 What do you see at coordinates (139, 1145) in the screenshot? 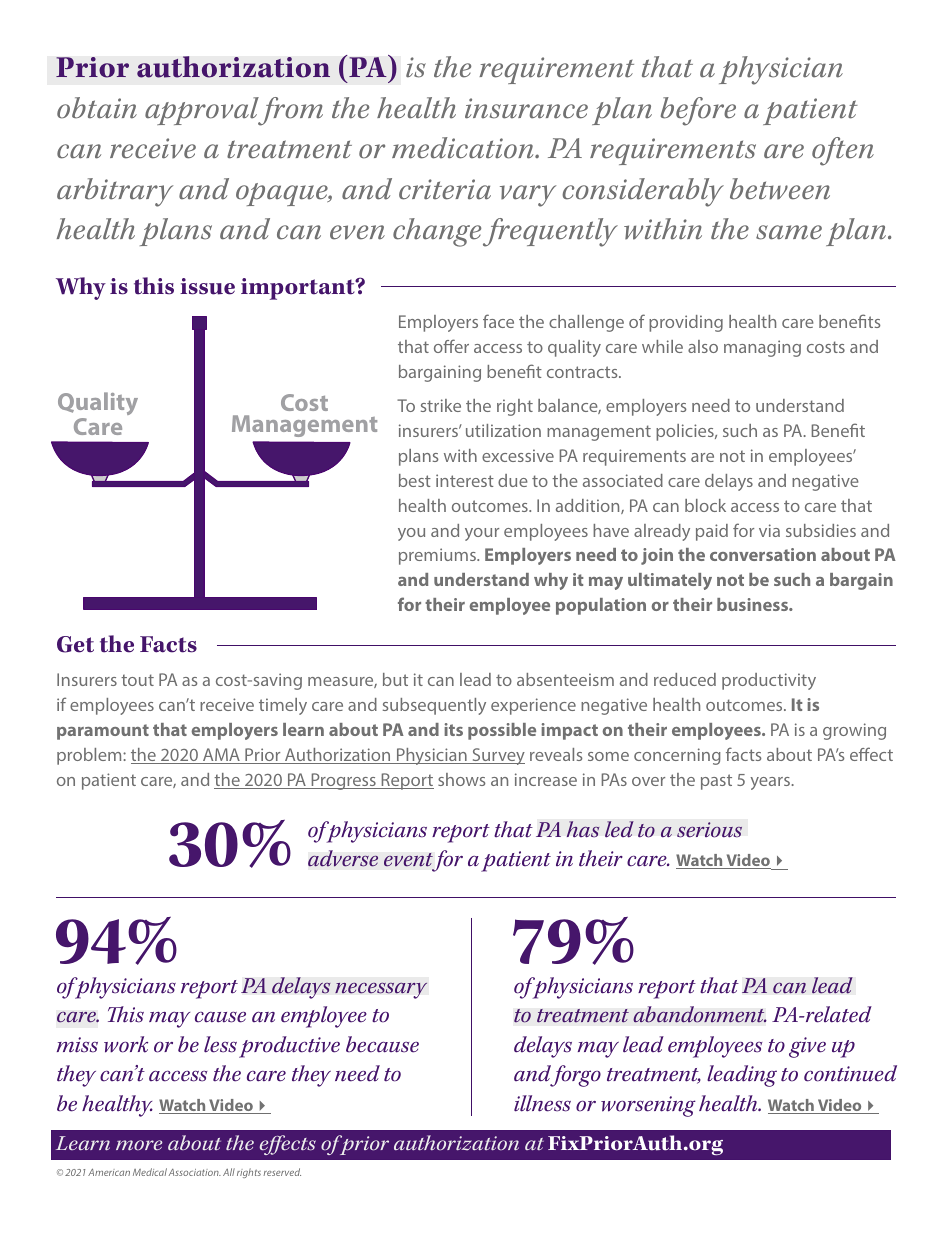
I see `more` at bounding box center [139, 1145].
